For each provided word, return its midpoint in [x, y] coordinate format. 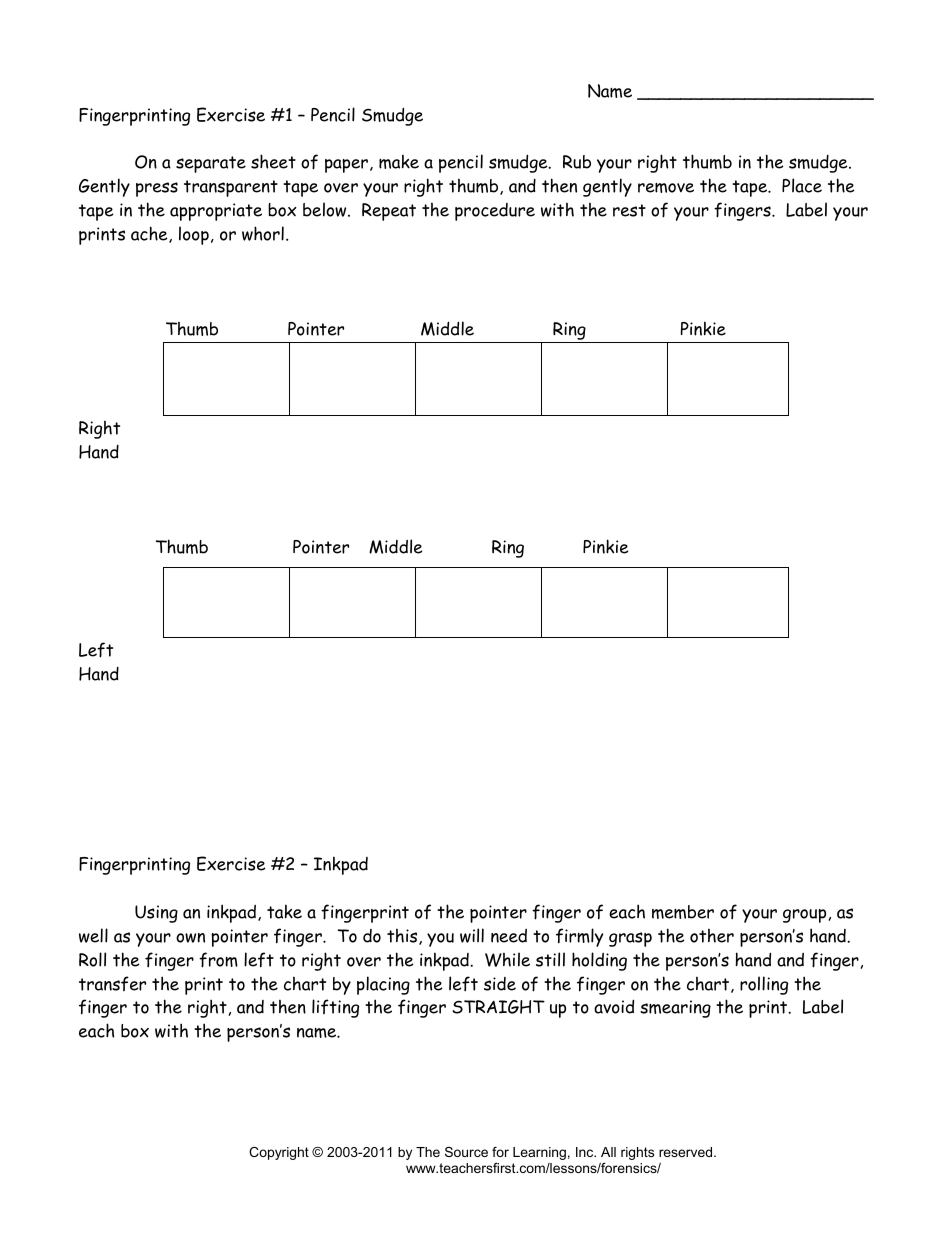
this [403, 937]
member [683, 912]
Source [466, 1152]
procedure [495, 212]
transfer [112, 983]
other [712, 936]
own [190, 938]
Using [156, 914]
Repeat [389, 212]
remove [666, 188]
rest [629, 210]
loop [194, 235]
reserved [687, 1152]
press [157, 189]
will [472, 935]
